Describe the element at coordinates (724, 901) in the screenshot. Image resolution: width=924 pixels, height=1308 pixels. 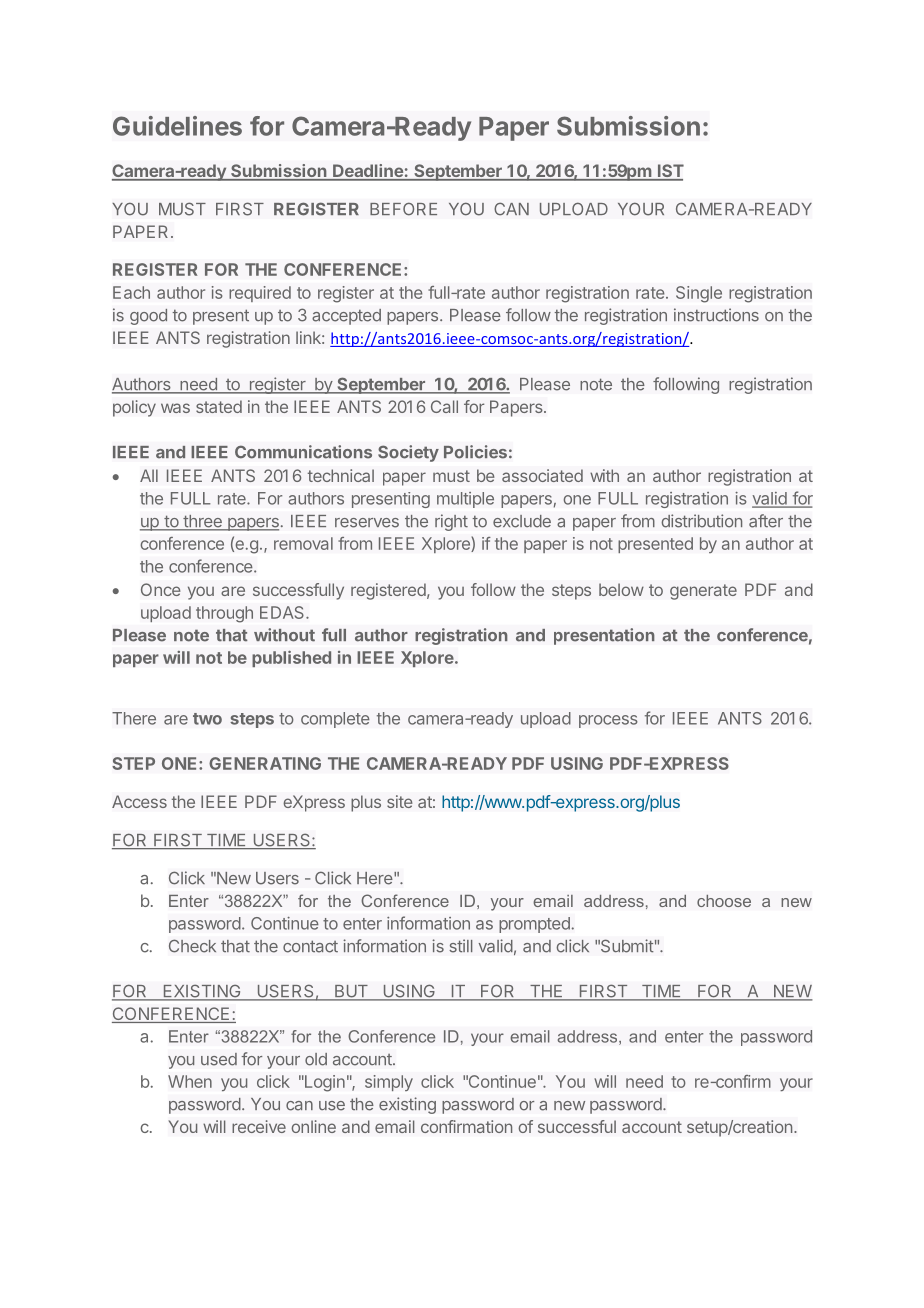
I see `choose` at that location.
